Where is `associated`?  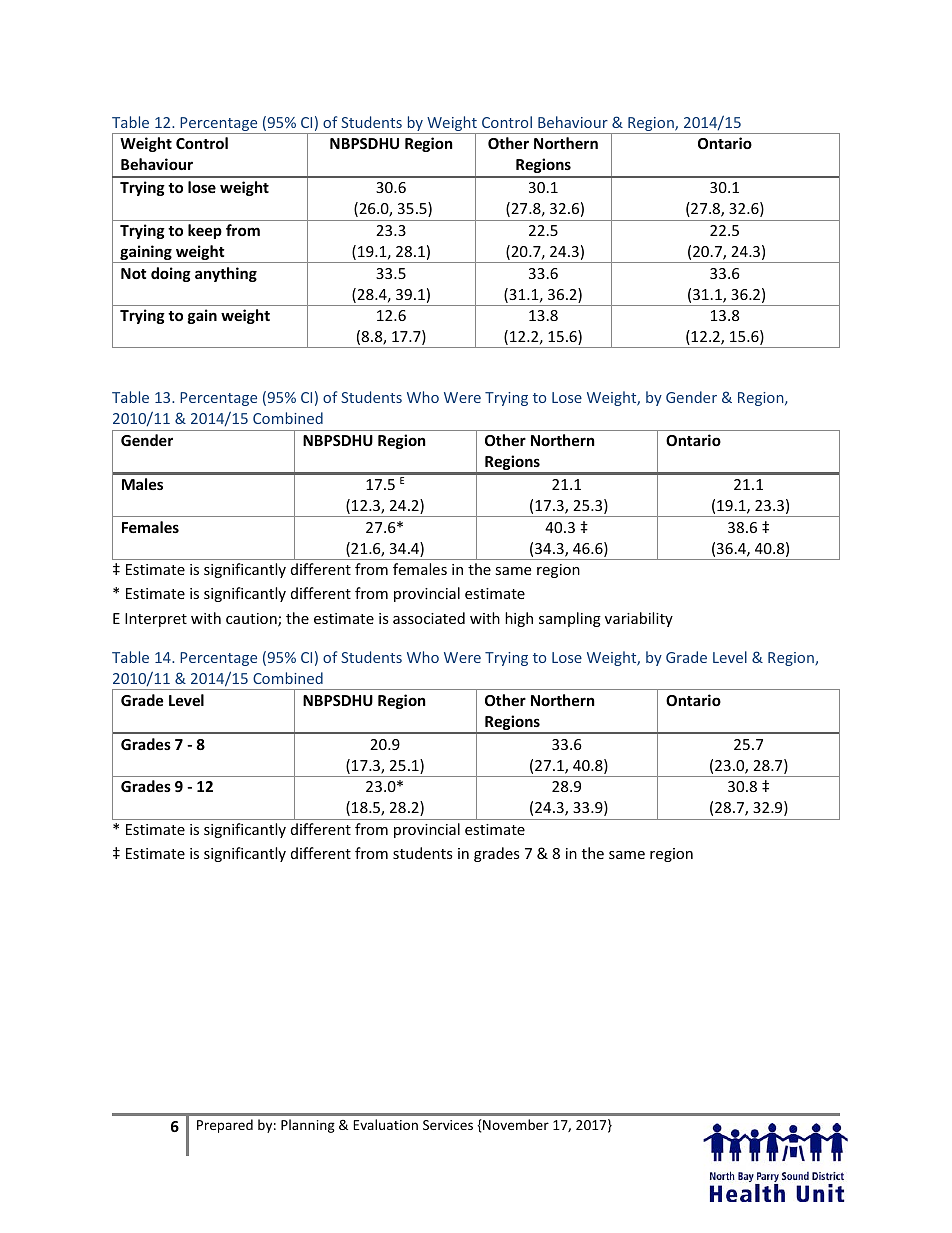
associated is located at coordinates (429, 618).
